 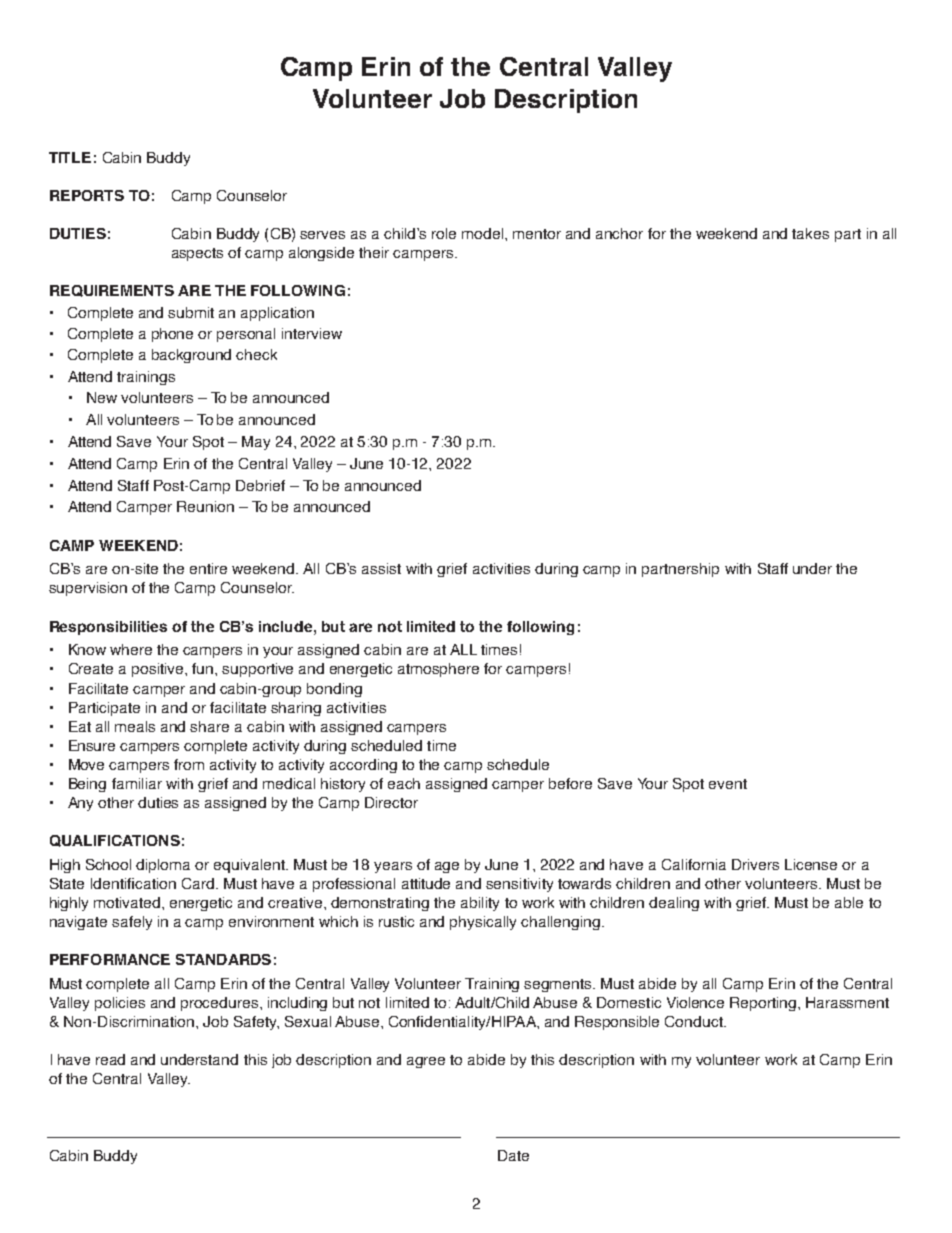 I want to click on takes, so click(x=810, y=233).
